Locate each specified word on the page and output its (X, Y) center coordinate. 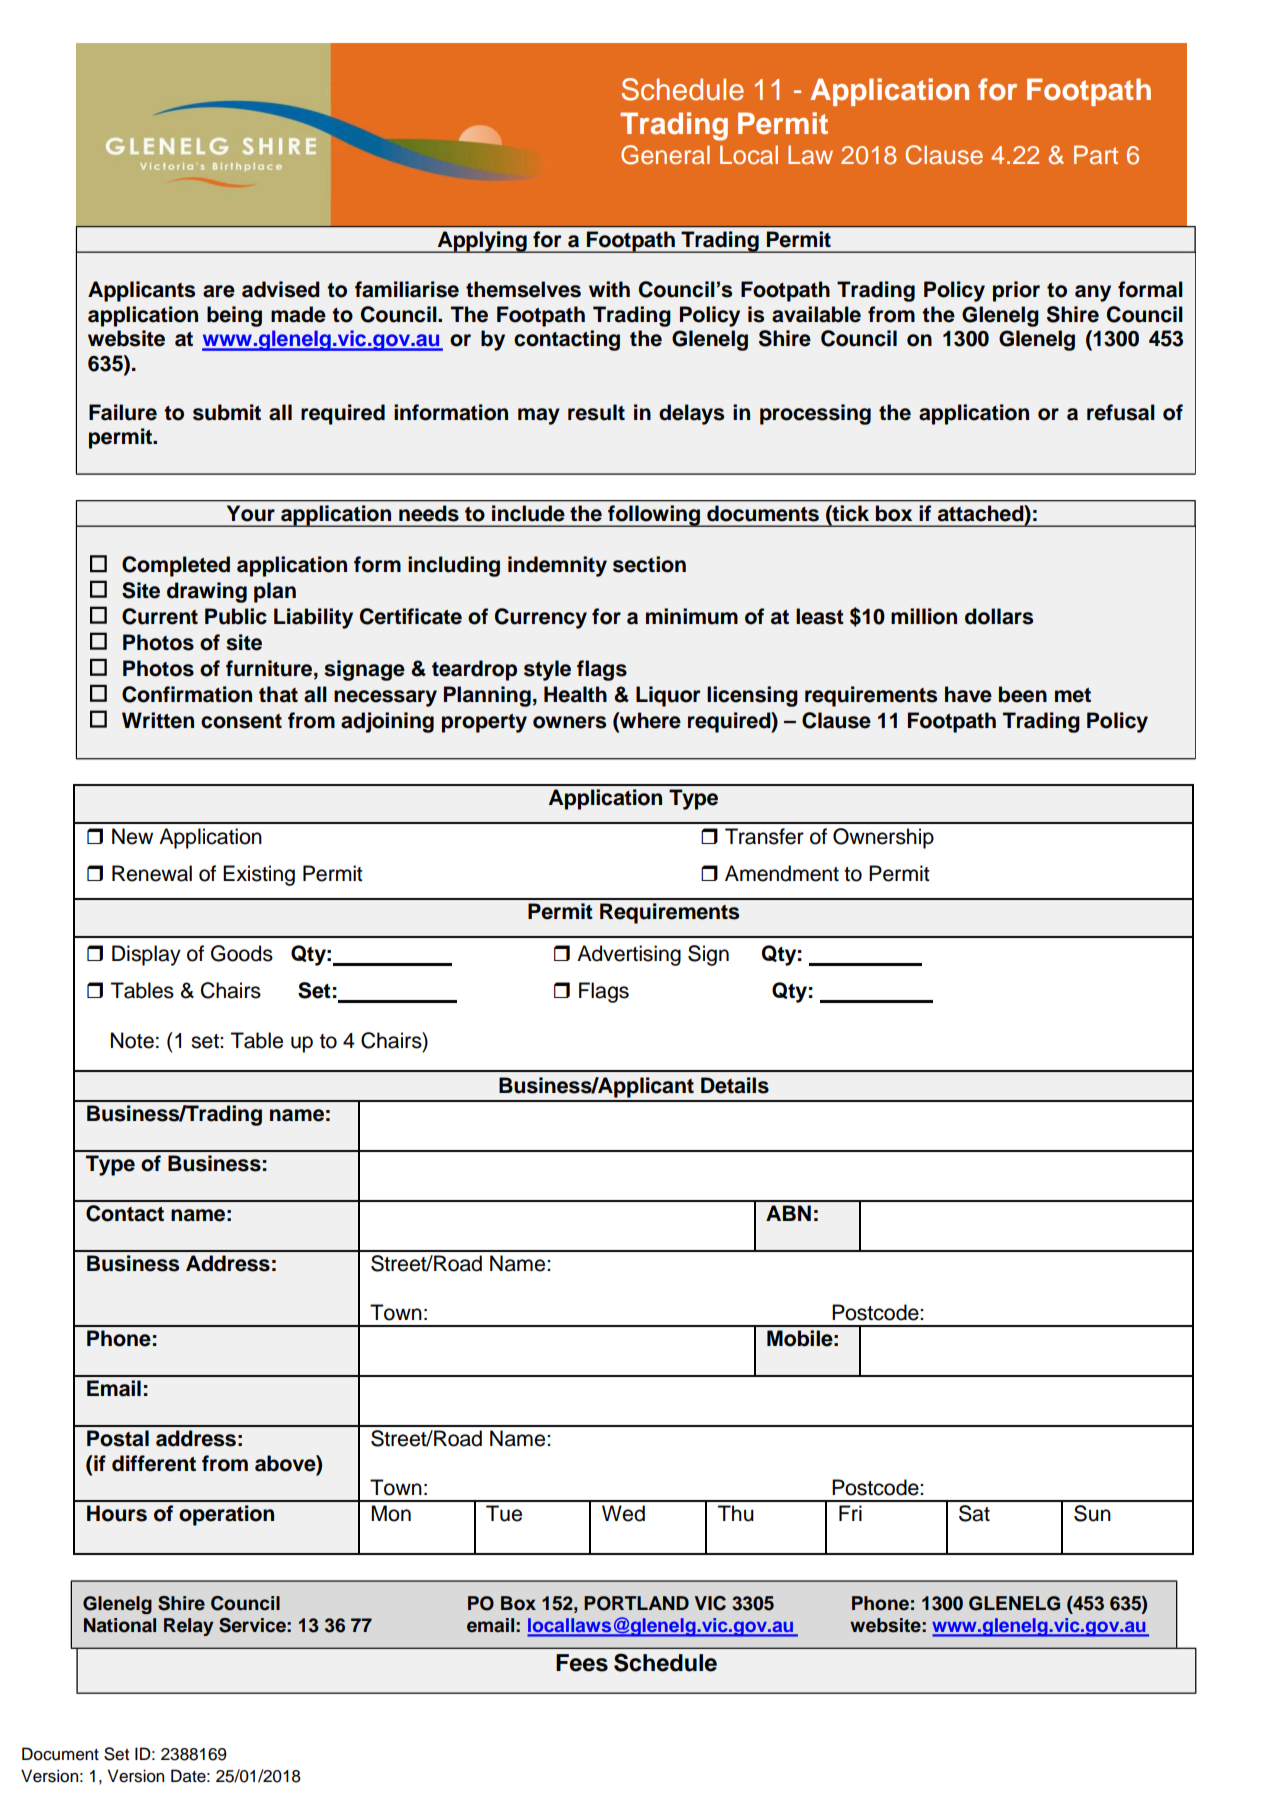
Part (1096, 154)
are (219, 291)
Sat (974, 1513)
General (665, 155)
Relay (188, 1627)
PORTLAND (636, 1603)
